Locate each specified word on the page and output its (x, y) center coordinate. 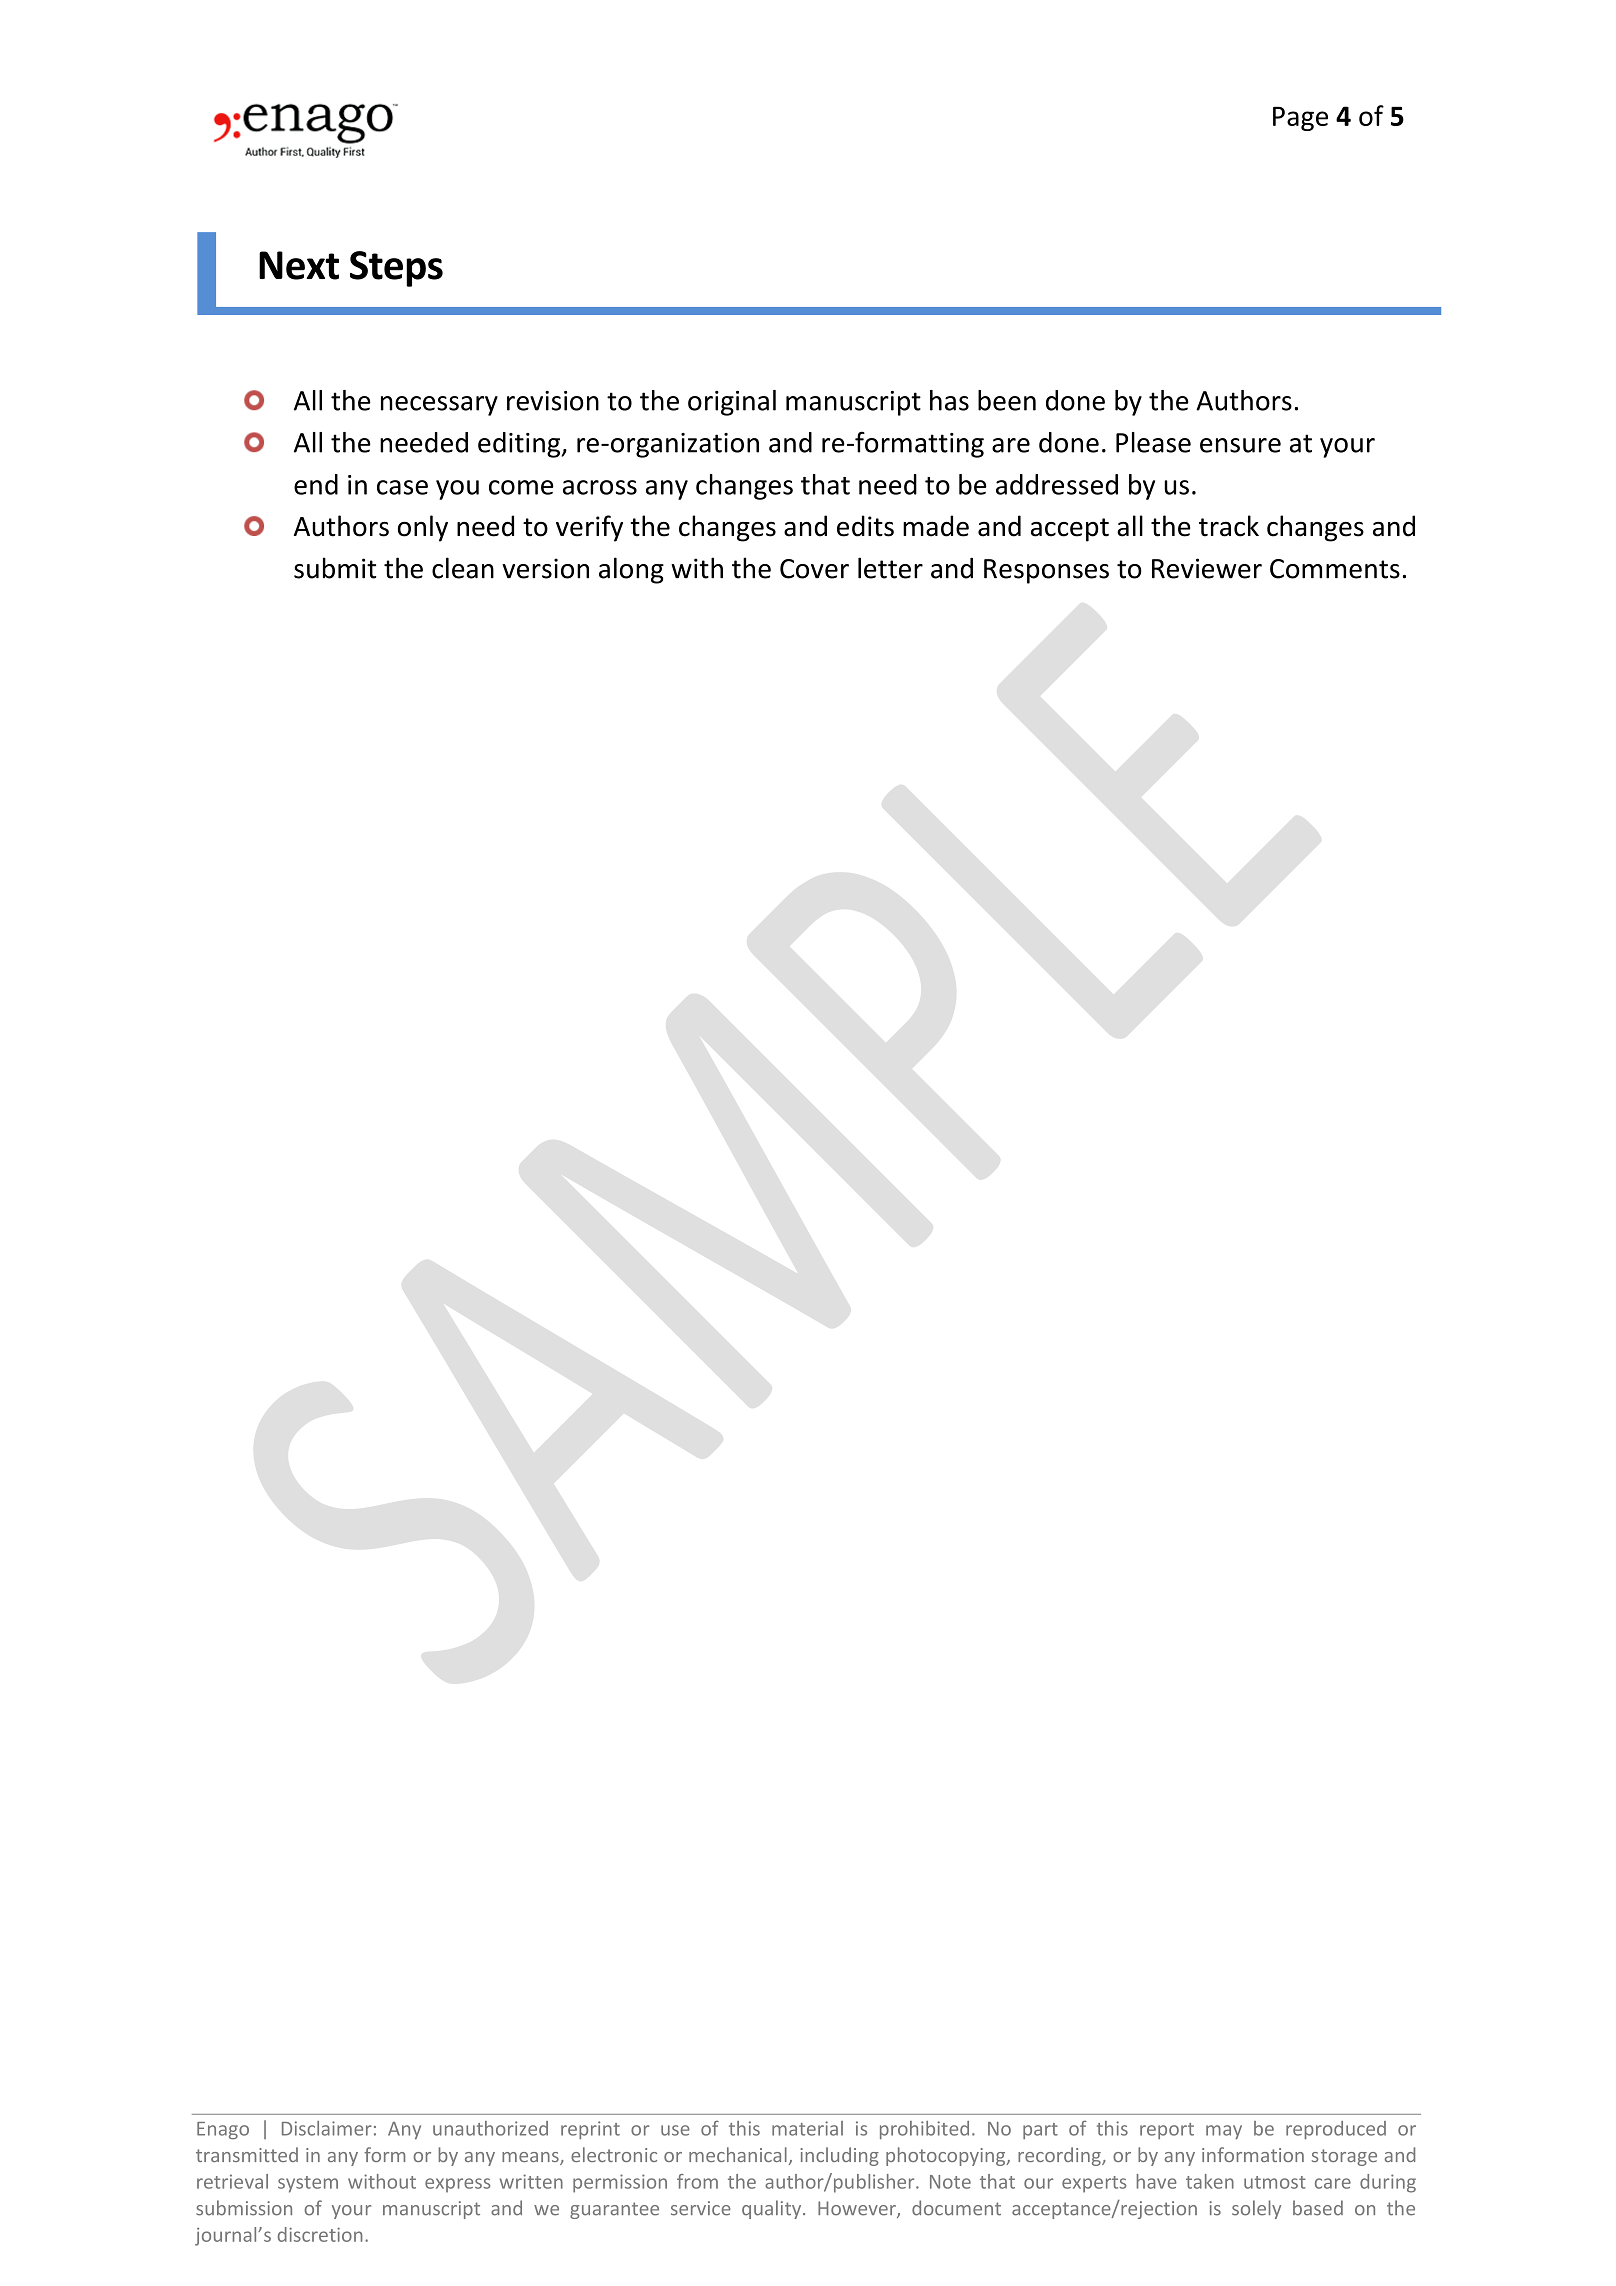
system (308, 2184)
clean (463, 568)
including (840, 2156)
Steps (396, 269)
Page (1300, 119)
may (1224, 2132)
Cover (814, 569)
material (807, 2128)
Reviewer (1207, 568)
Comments (1335, 569)
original (732, 403)
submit (335, 568)
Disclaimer (327, 2128)
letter (890, 568)
